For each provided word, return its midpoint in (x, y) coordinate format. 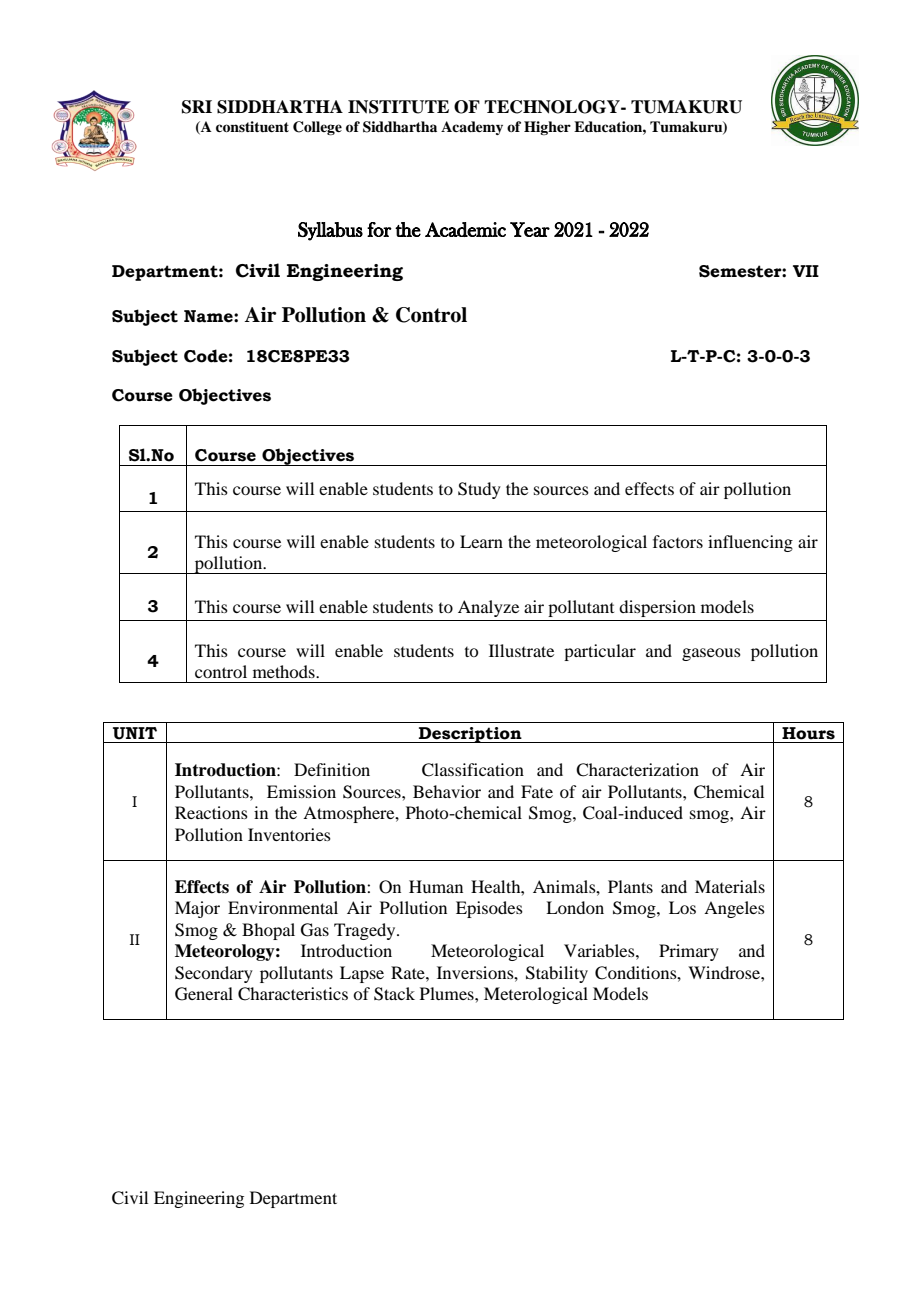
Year (530, 229)
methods (285, 671)
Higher (547, 128)
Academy (472, 128)
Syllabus (330, 231)
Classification (473, 770)
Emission (301, 791)
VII (806, 271)
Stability (557, 974)
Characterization (637, 770)
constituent (252, 126)
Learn (481, 541)
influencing (750, 543)
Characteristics (293, 994)
